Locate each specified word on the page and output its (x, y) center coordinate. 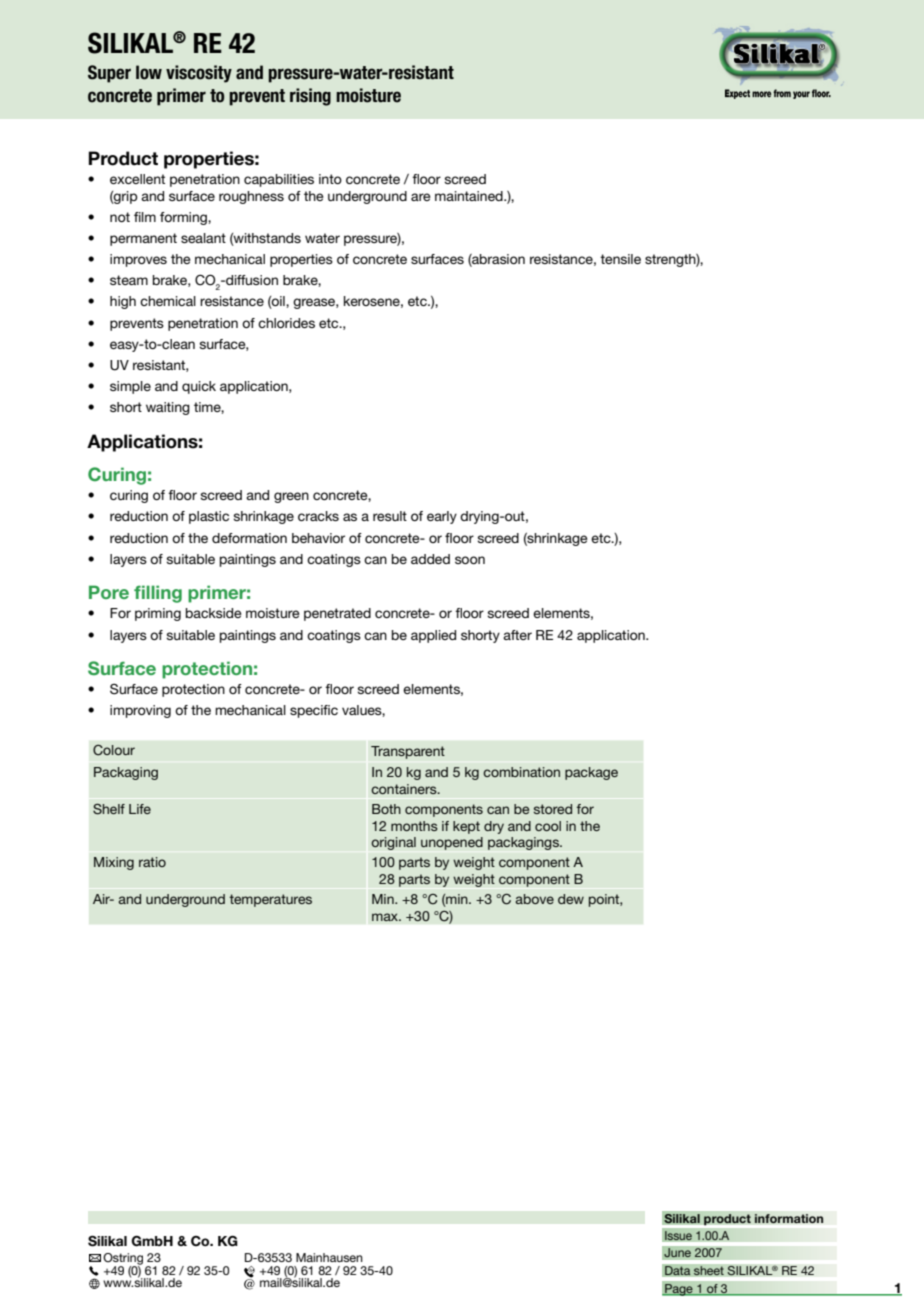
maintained (470, 196)
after (517, 635)
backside (214, 613)
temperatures (270, 900)
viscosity (199, 74)
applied (433, 636)
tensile (620, 259)
